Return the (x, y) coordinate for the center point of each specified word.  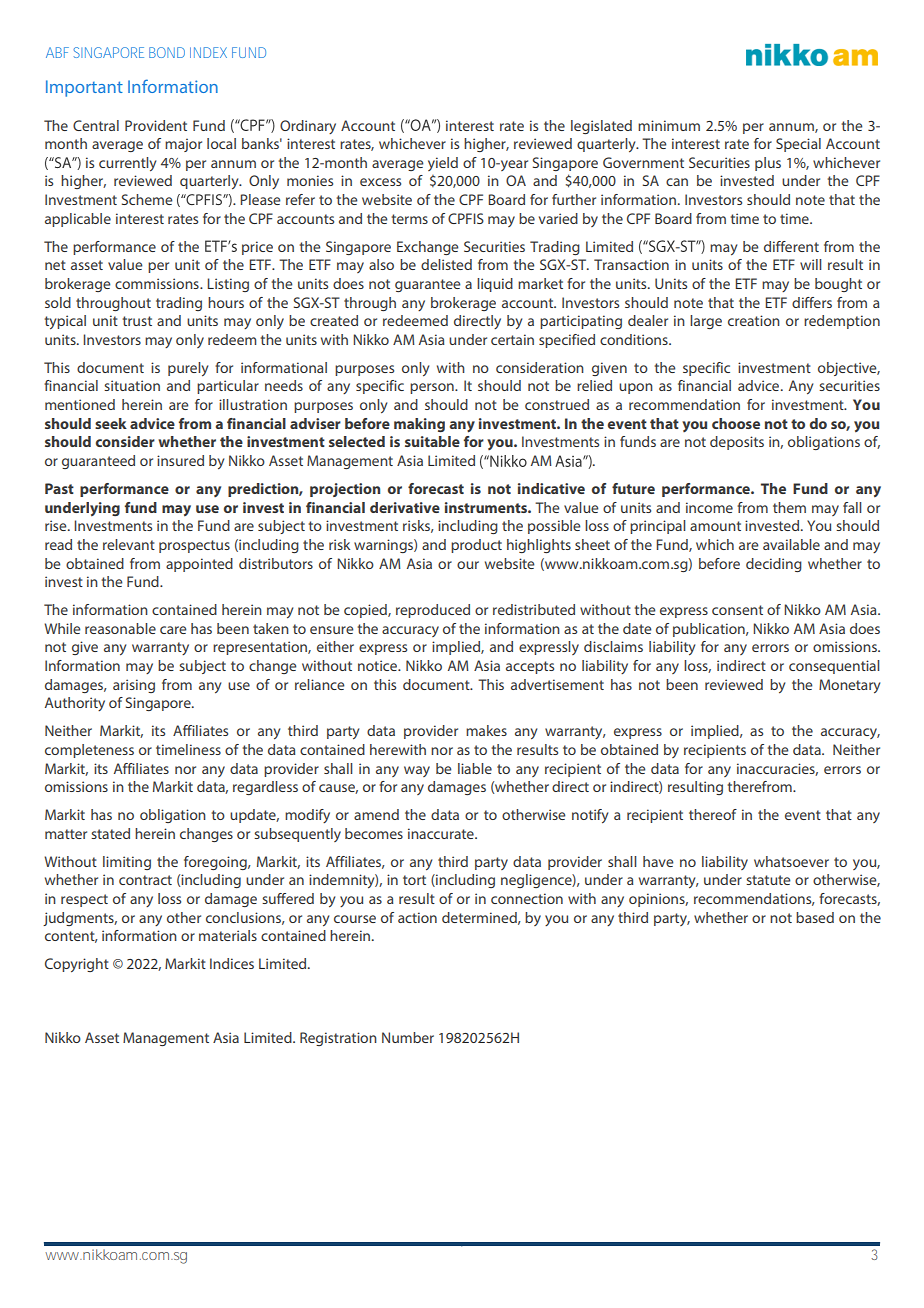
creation (754, 320)
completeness (89, 751)
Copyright (77, 965)
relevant (129, 544)
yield (443, 164)
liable (475, 768)
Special (798, 145)
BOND (167, 52)
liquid (495, 285)
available (791, 544)
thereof (713, 814)
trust (137, 321)
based (815, 917)
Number (408, 1037)
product (476, 546)
